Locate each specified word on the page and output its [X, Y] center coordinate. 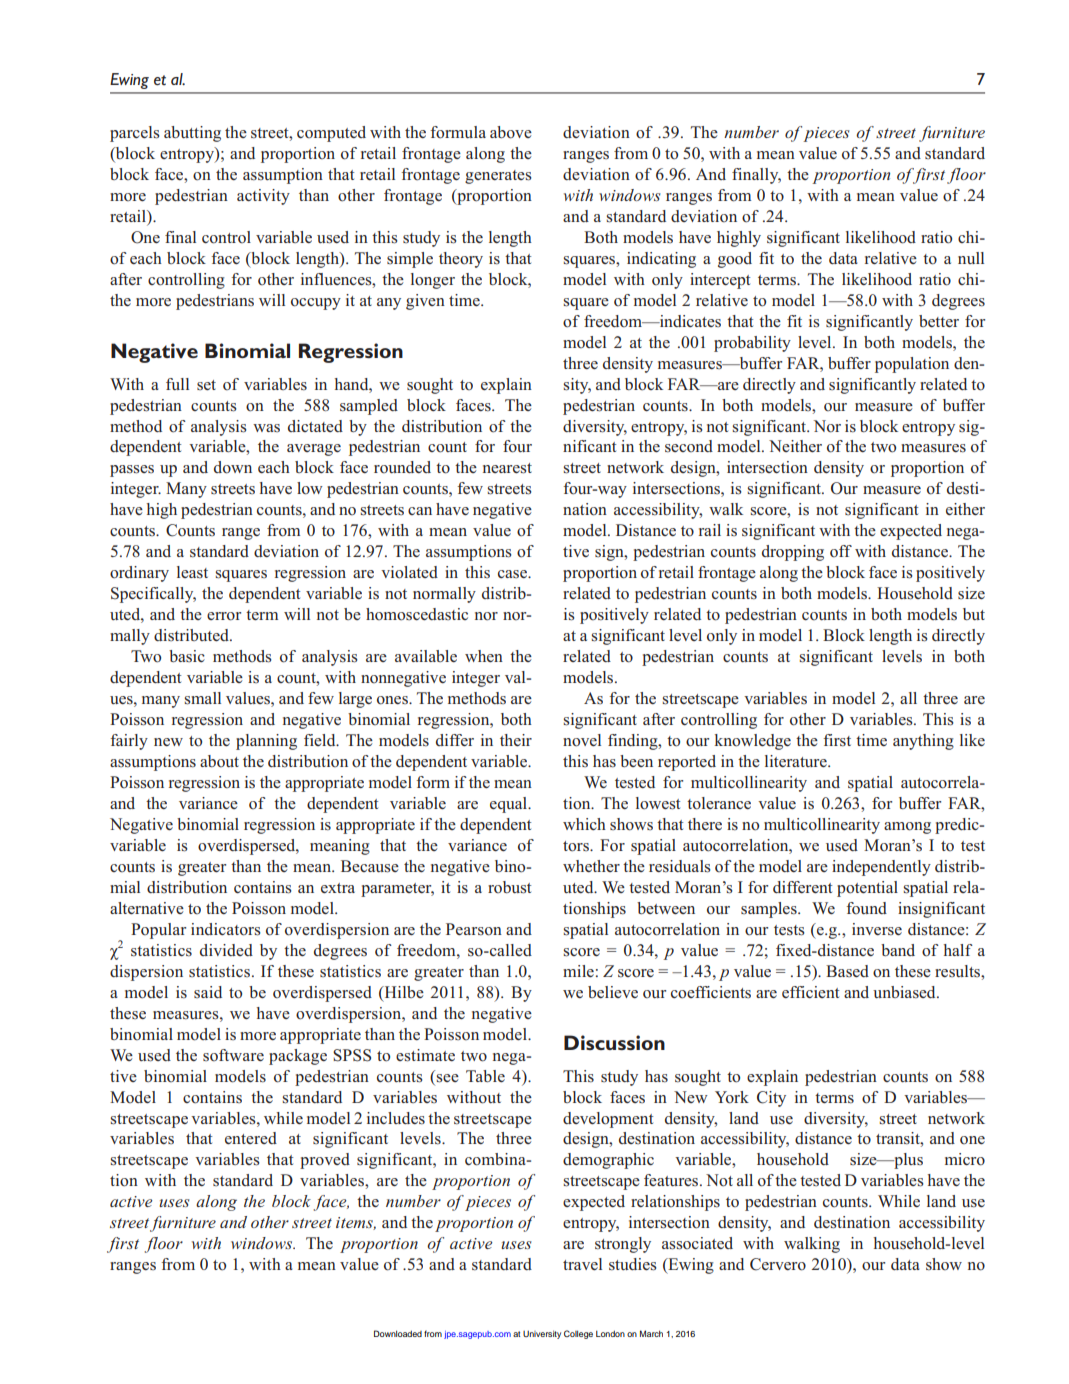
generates [498, 177]
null [971, 258]
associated [697, 1243]
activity [263, 197]
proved [325, 1161]
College [578, 1334]
